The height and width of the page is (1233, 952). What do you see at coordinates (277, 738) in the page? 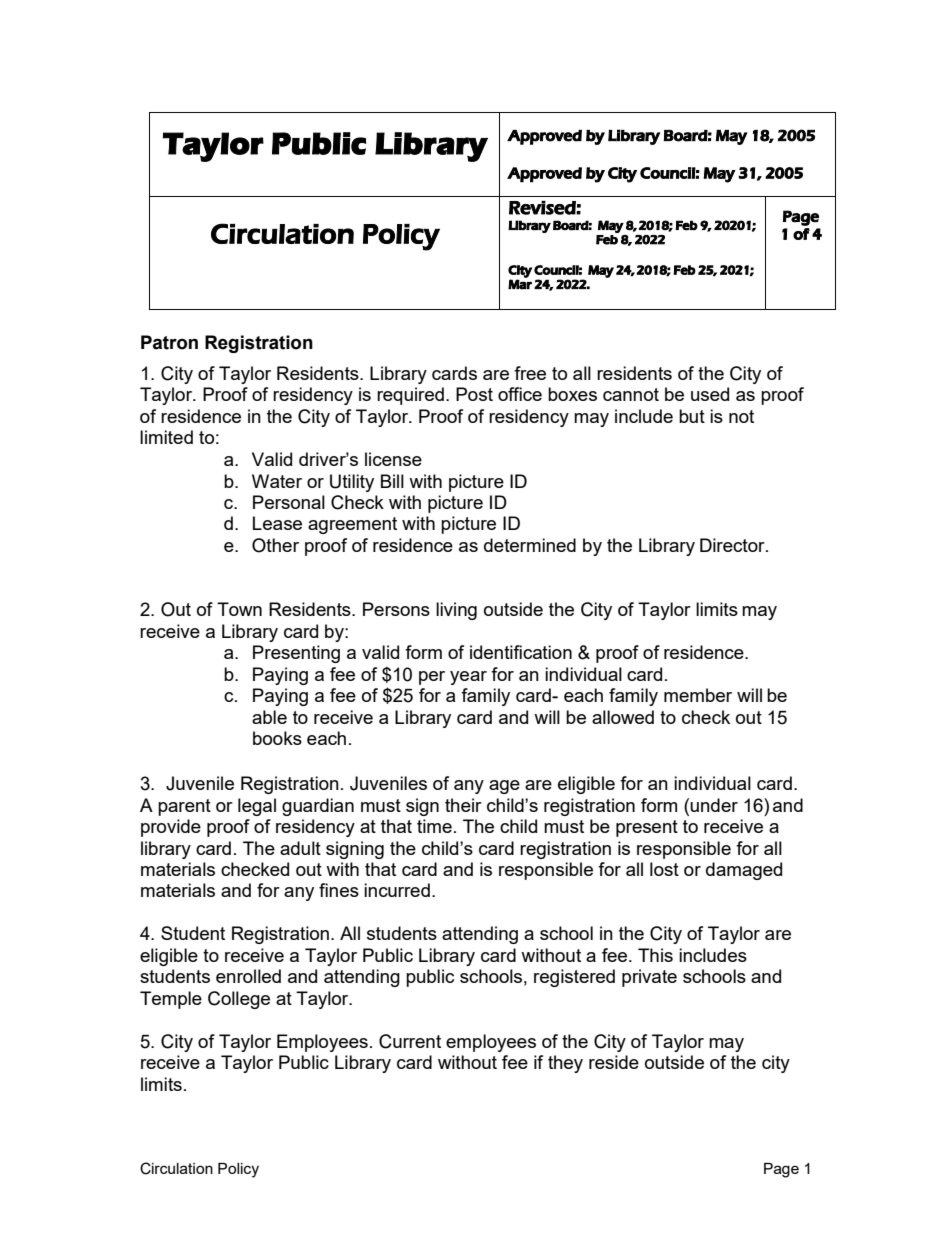
I see `books` at bounding box center [277, 738].
